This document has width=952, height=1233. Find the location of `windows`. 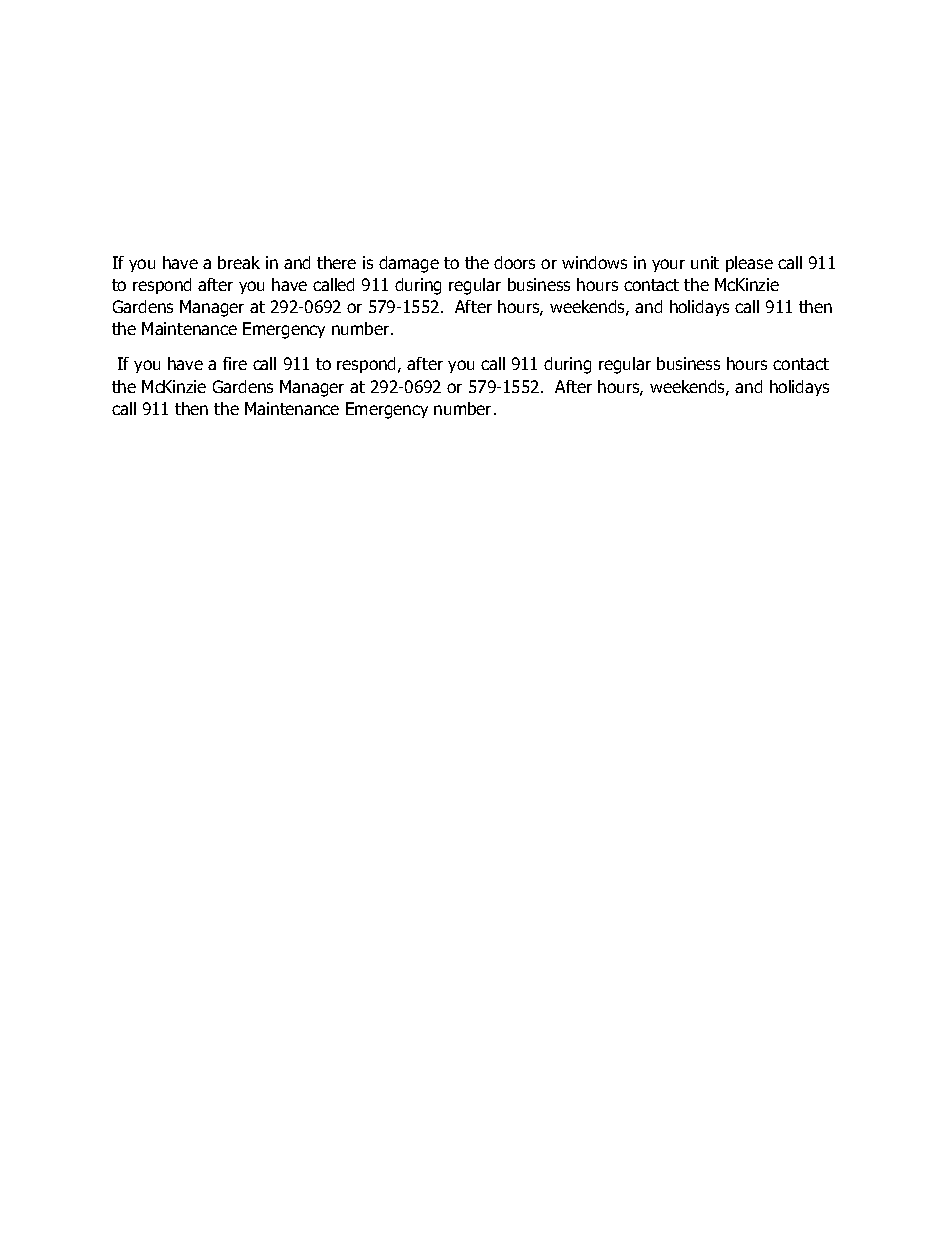

windows is located at coordinates (594, 262).
